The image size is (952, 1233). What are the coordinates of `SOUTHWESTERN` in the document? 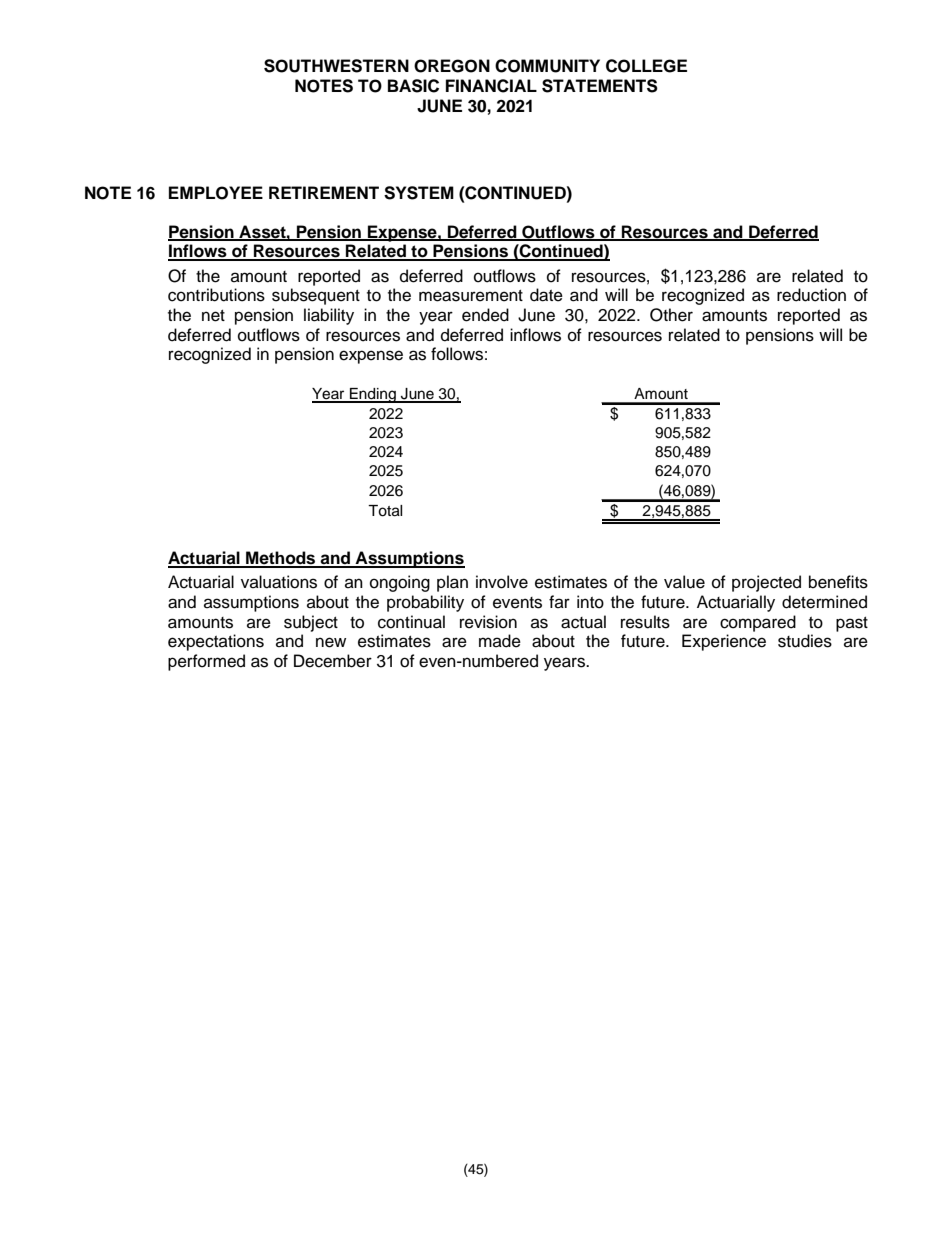 It's located at (336, 66).
